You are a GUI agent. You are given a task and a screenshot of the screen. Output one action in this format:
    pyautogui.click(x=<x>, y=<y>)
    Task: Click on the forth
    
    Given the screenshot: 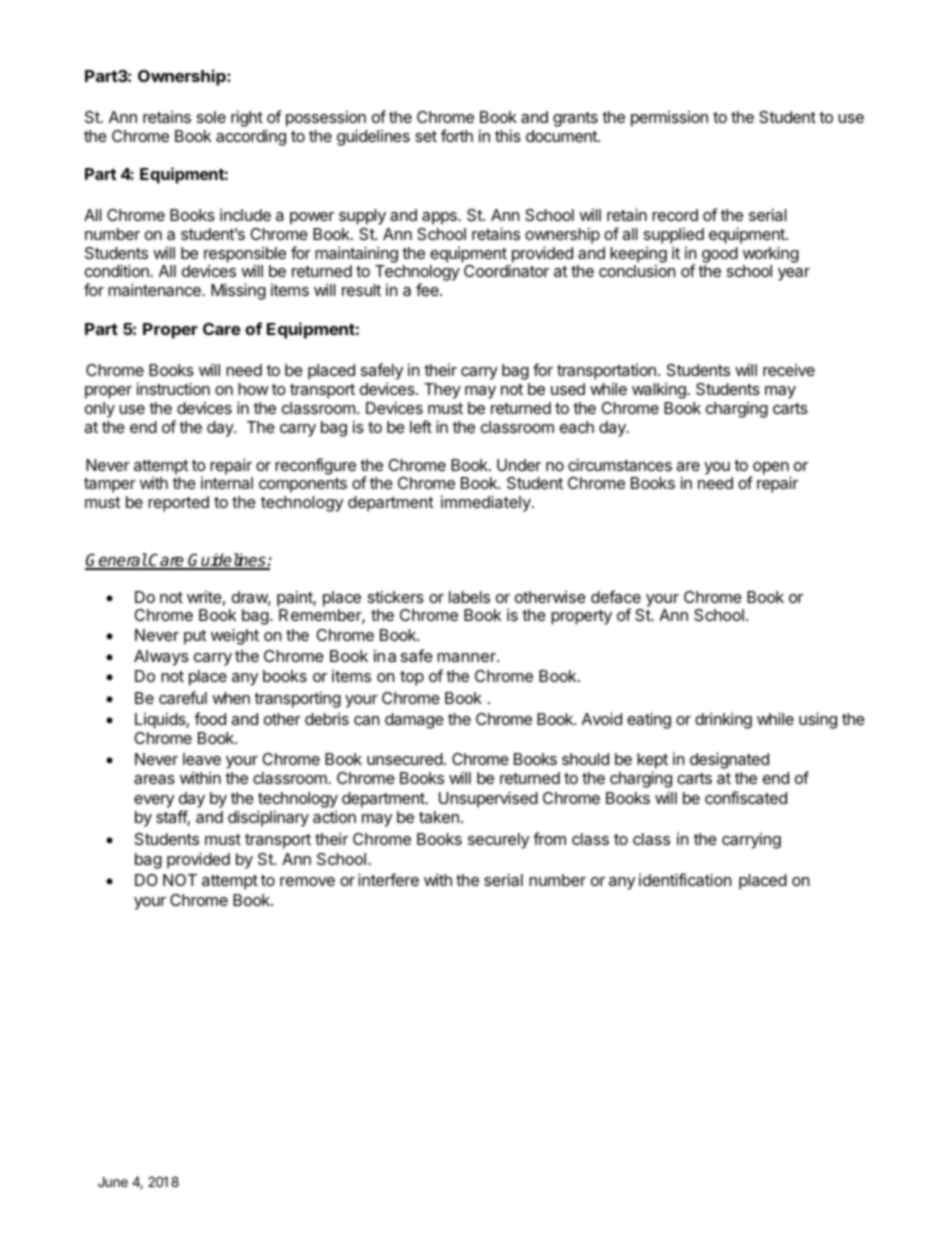 What is the action you would take?
    pyautogui.click(x=457, y=135)
